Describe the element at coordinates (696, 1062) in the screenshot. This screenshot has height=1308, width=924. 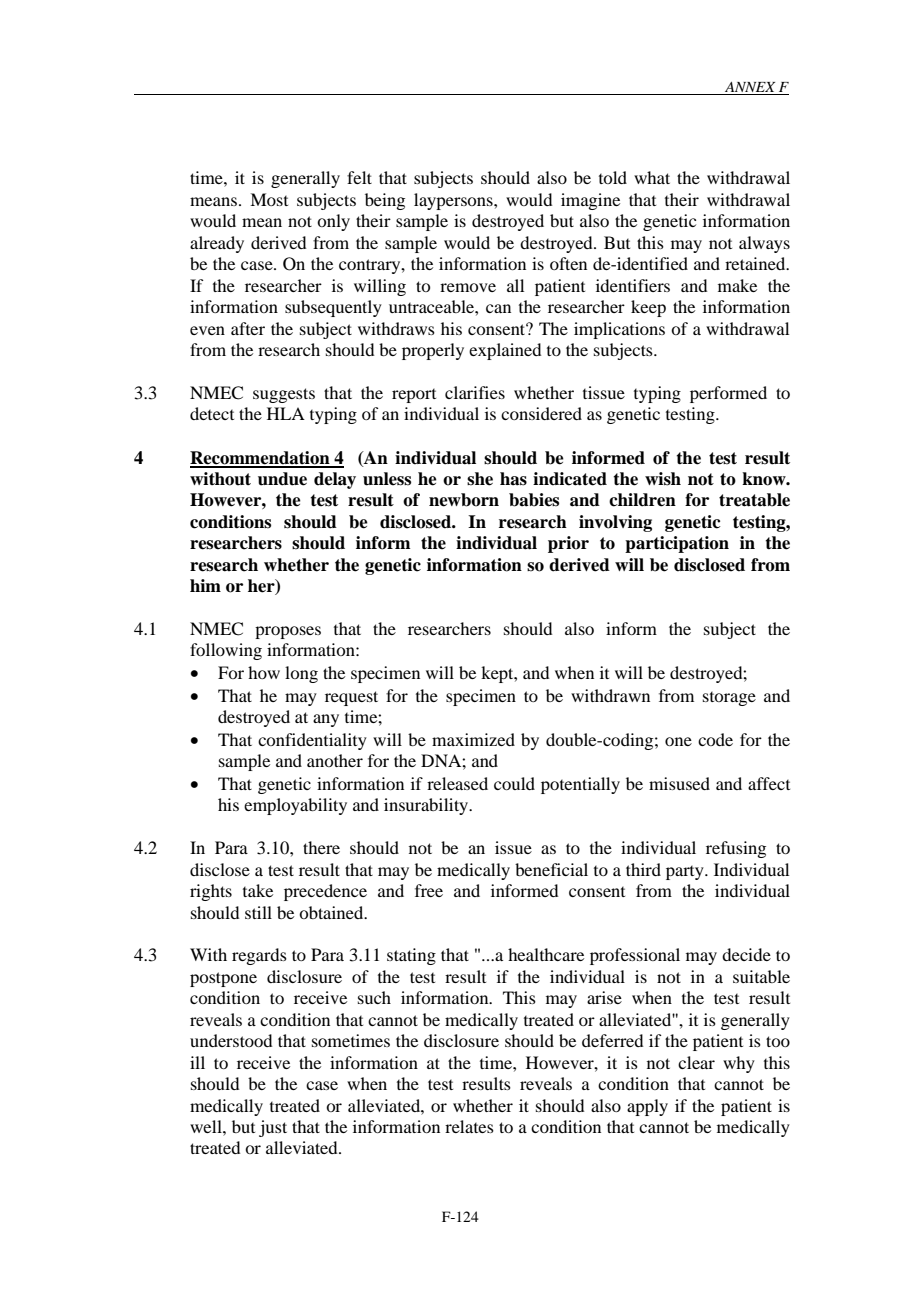
I see `clear` at that location.
